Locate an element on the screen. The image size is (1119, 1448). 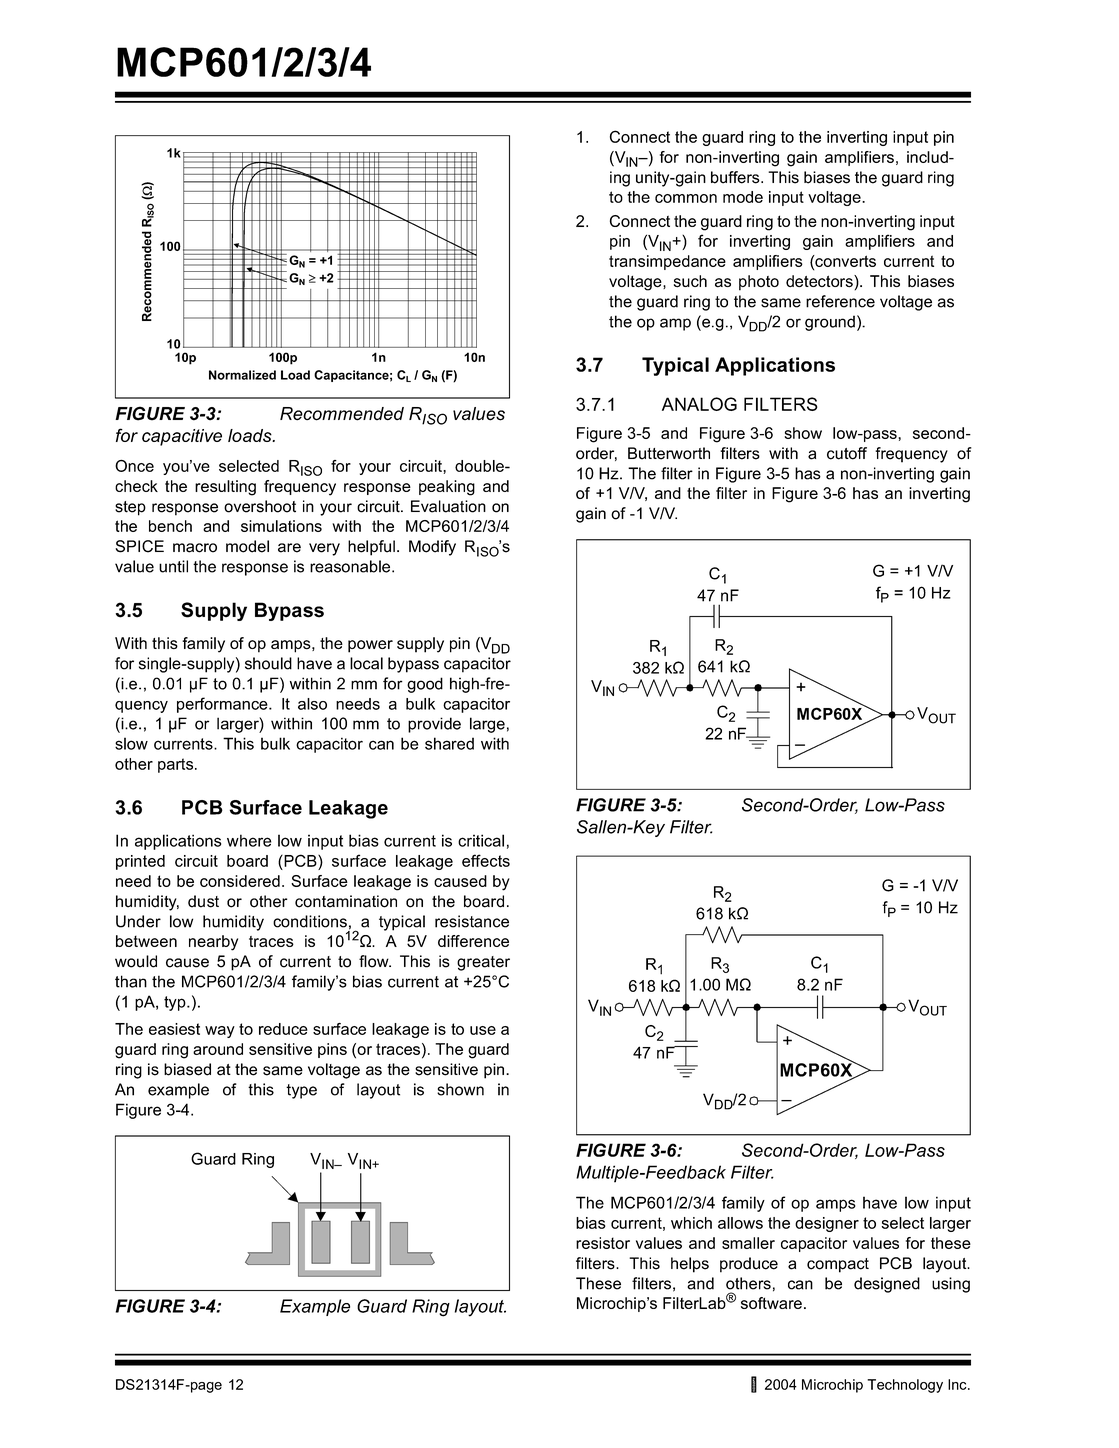
cutoff is located at coordinates (847, 453).
